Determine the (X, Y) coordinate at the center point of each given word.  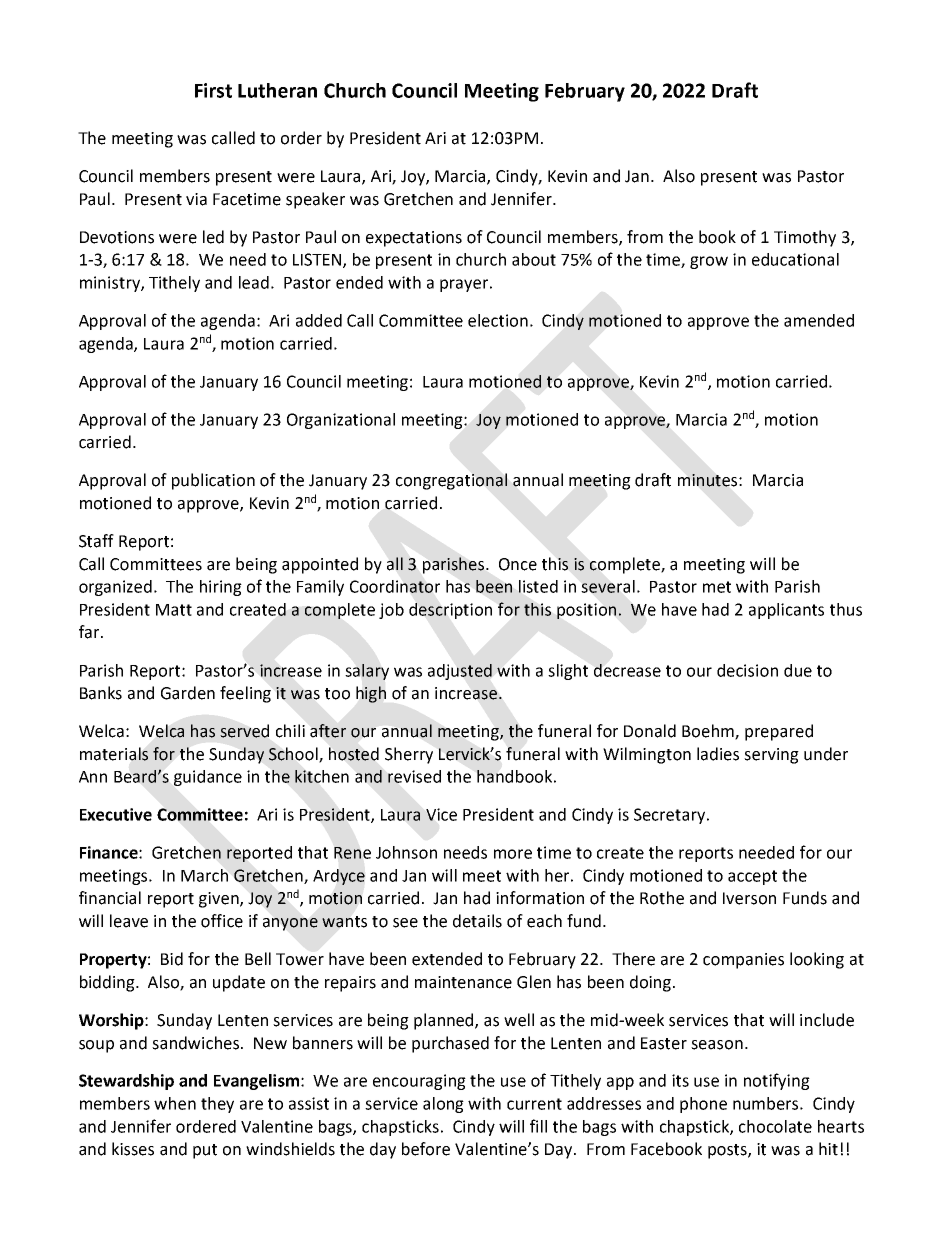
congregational (451, 481)
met (717, 587)
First (213, 90)
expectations (414, 239)
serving (771, 756)
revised (414, 776)
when (175, 1103)
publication (213, 481)
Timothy (805, 238)
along (443, 1105)
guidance (208, 778)
